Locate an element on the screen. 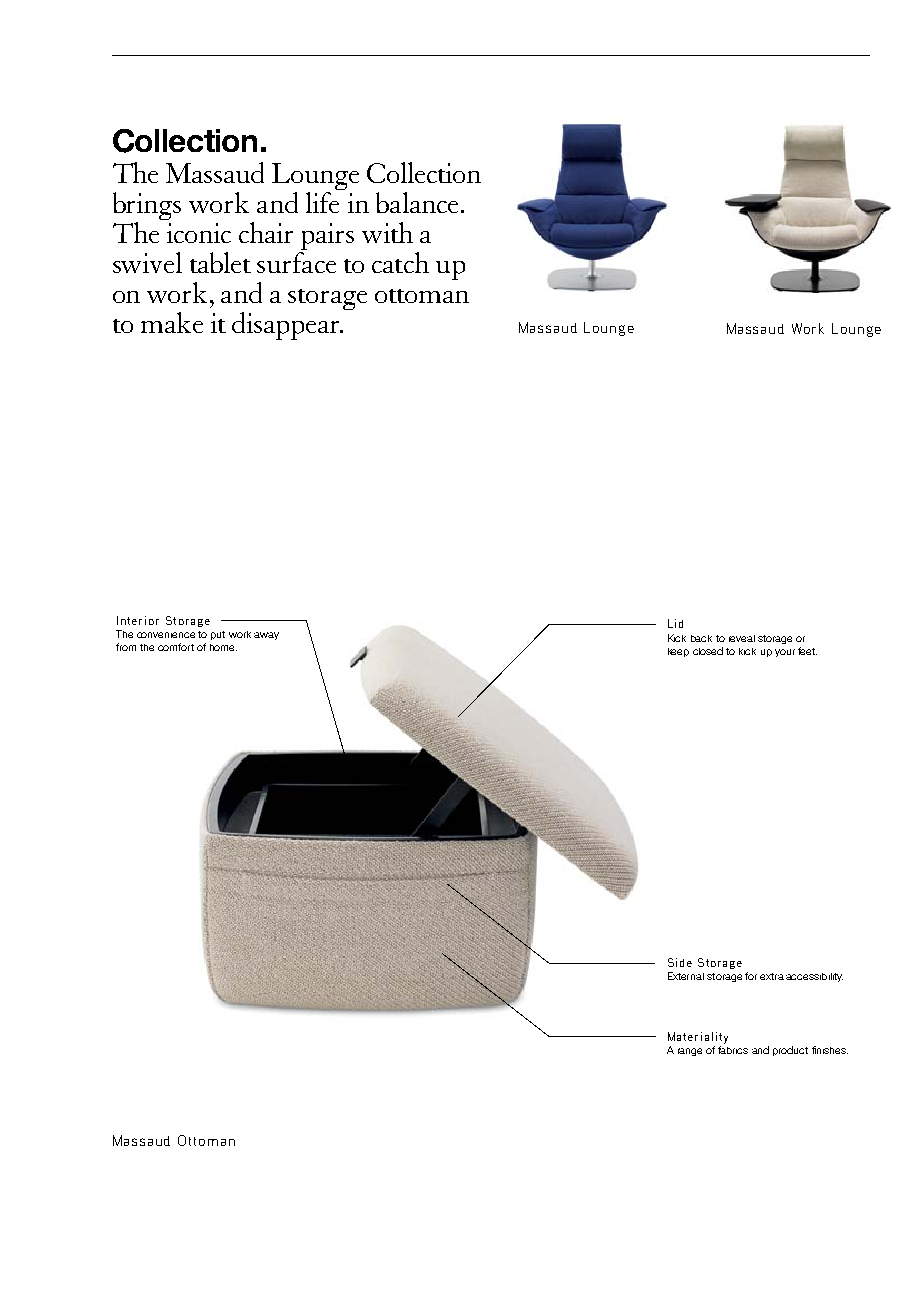 The image size is (924, 1300). Materiality is located at coordinates (698, 1038).
